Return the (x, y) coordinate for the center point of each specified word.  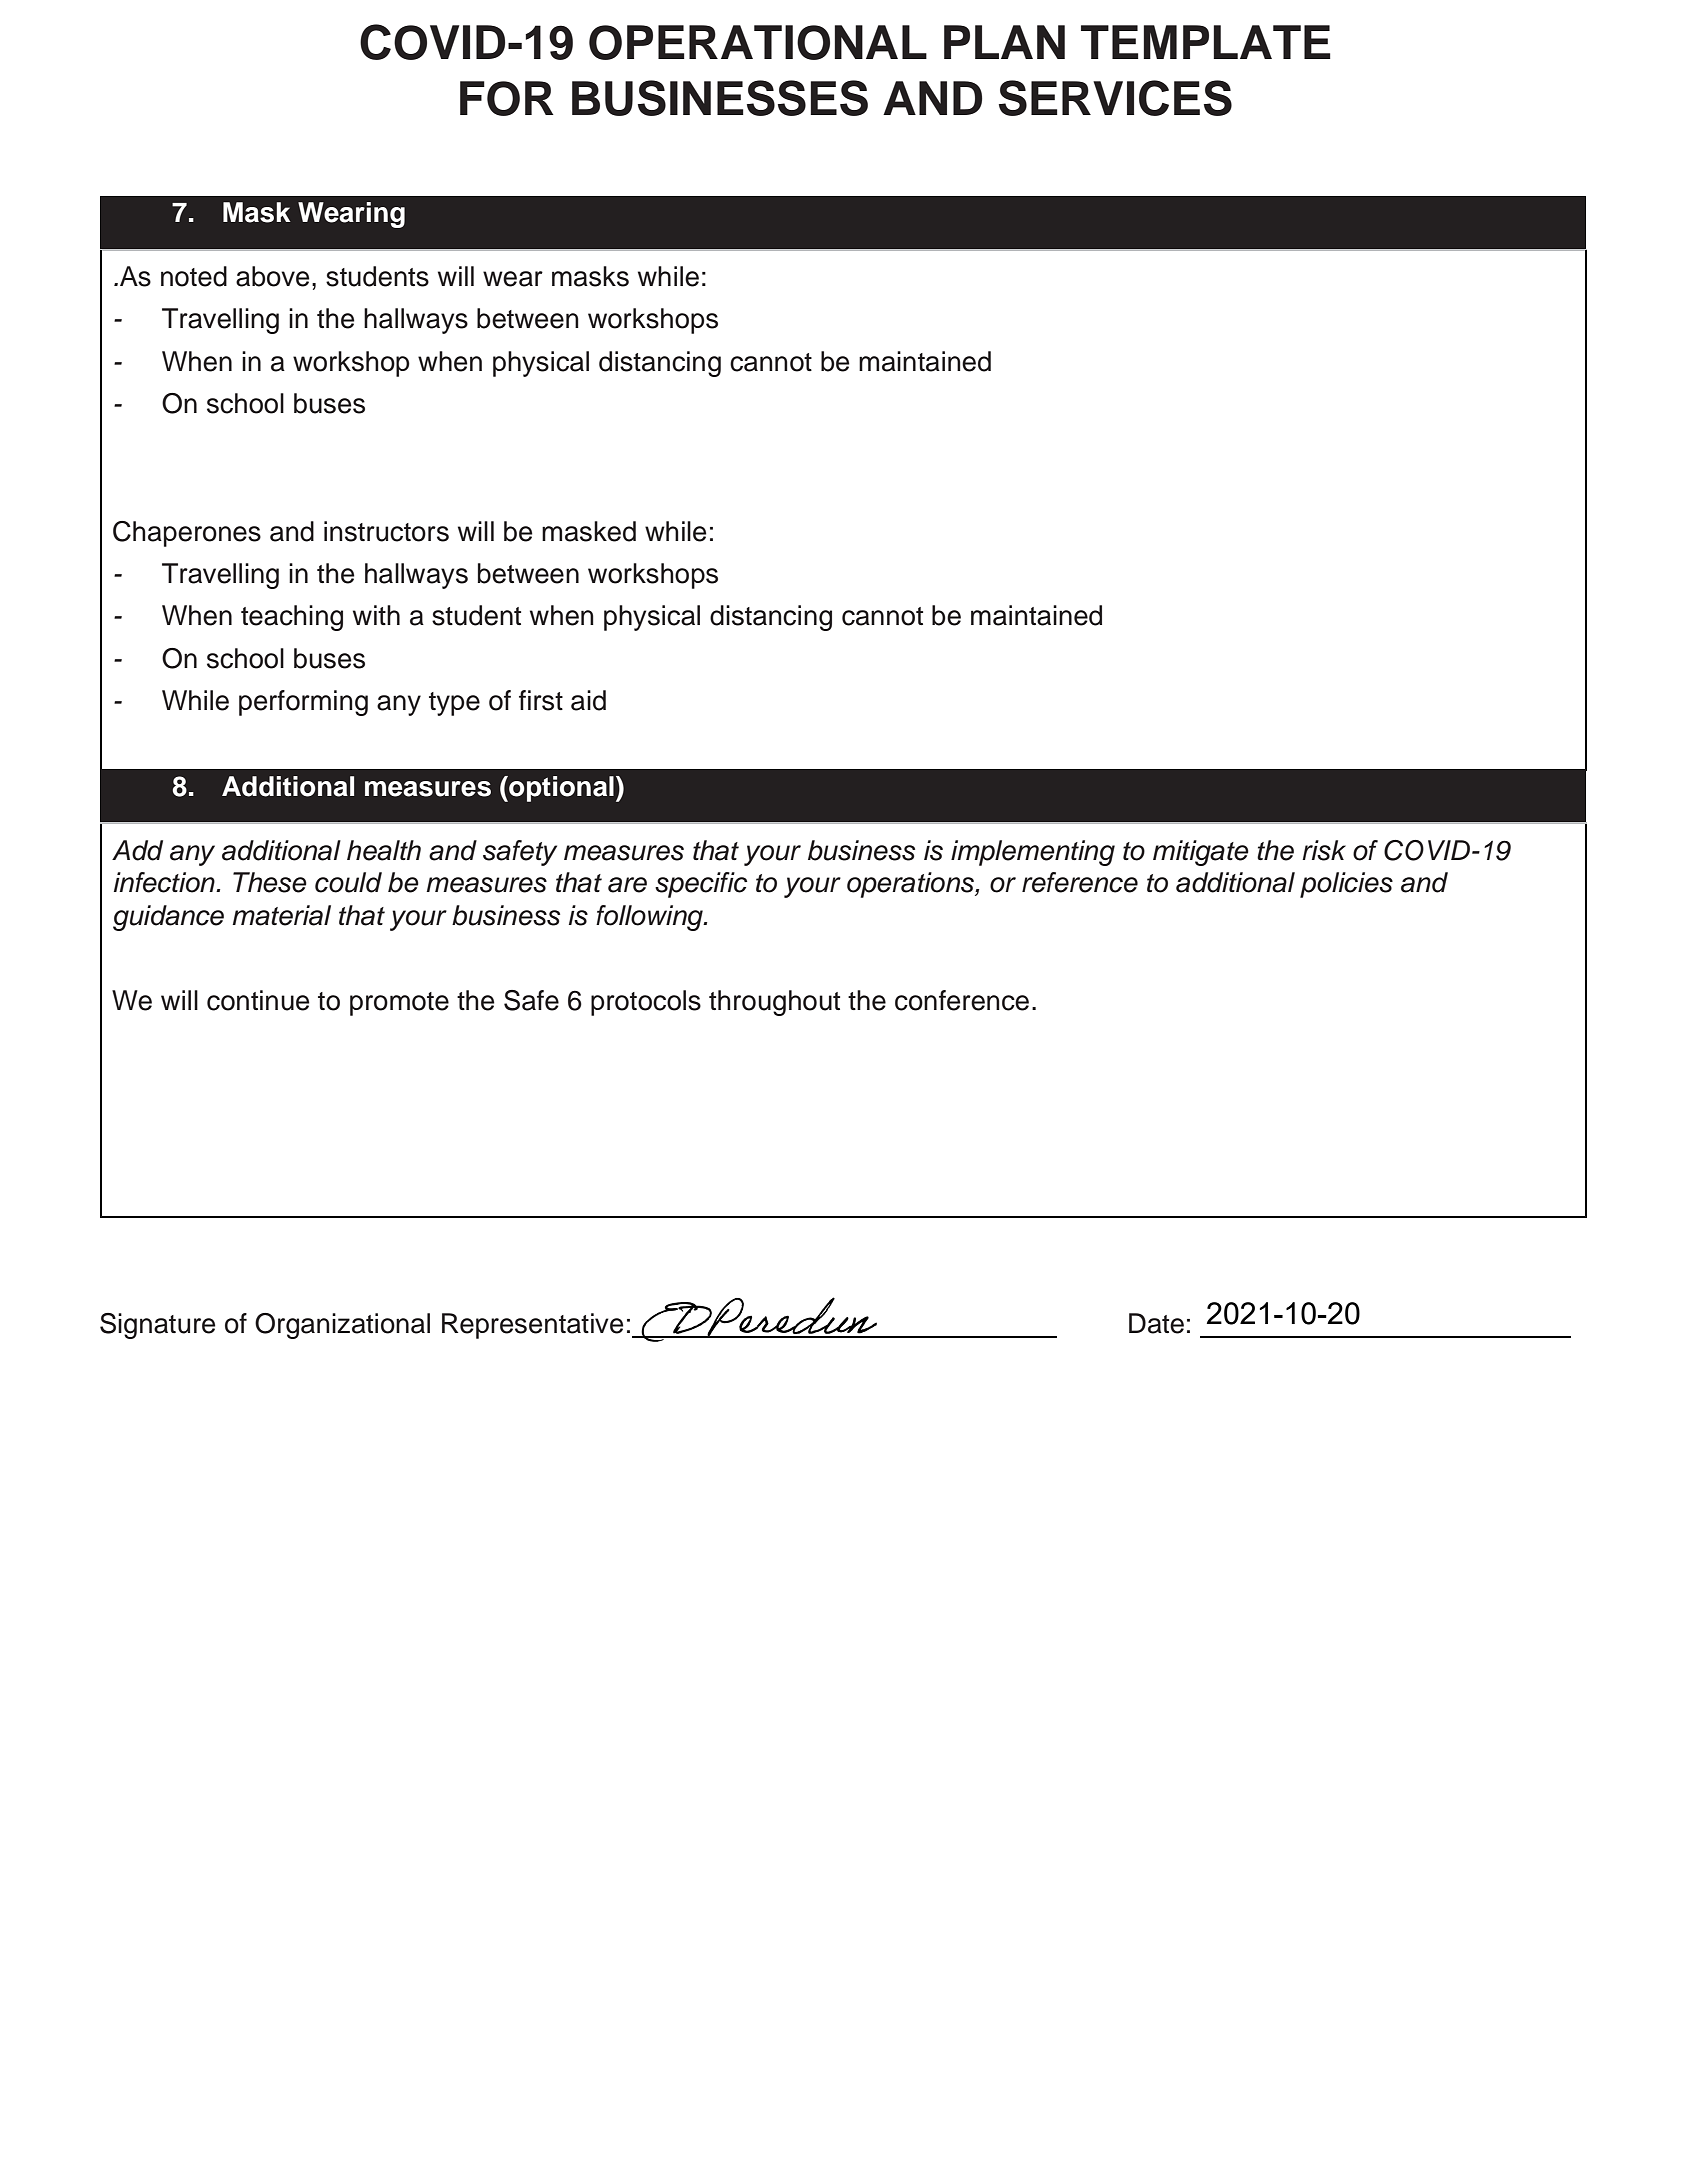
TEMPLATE (1206, 42)
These (270, 882)
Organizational (342, 1326)
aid (588, 700)
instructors (386, 531)
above (273, 276)
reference (1080, 882)
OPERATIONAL (758, 42)
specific (701, 885)
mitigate (1201, 853)
